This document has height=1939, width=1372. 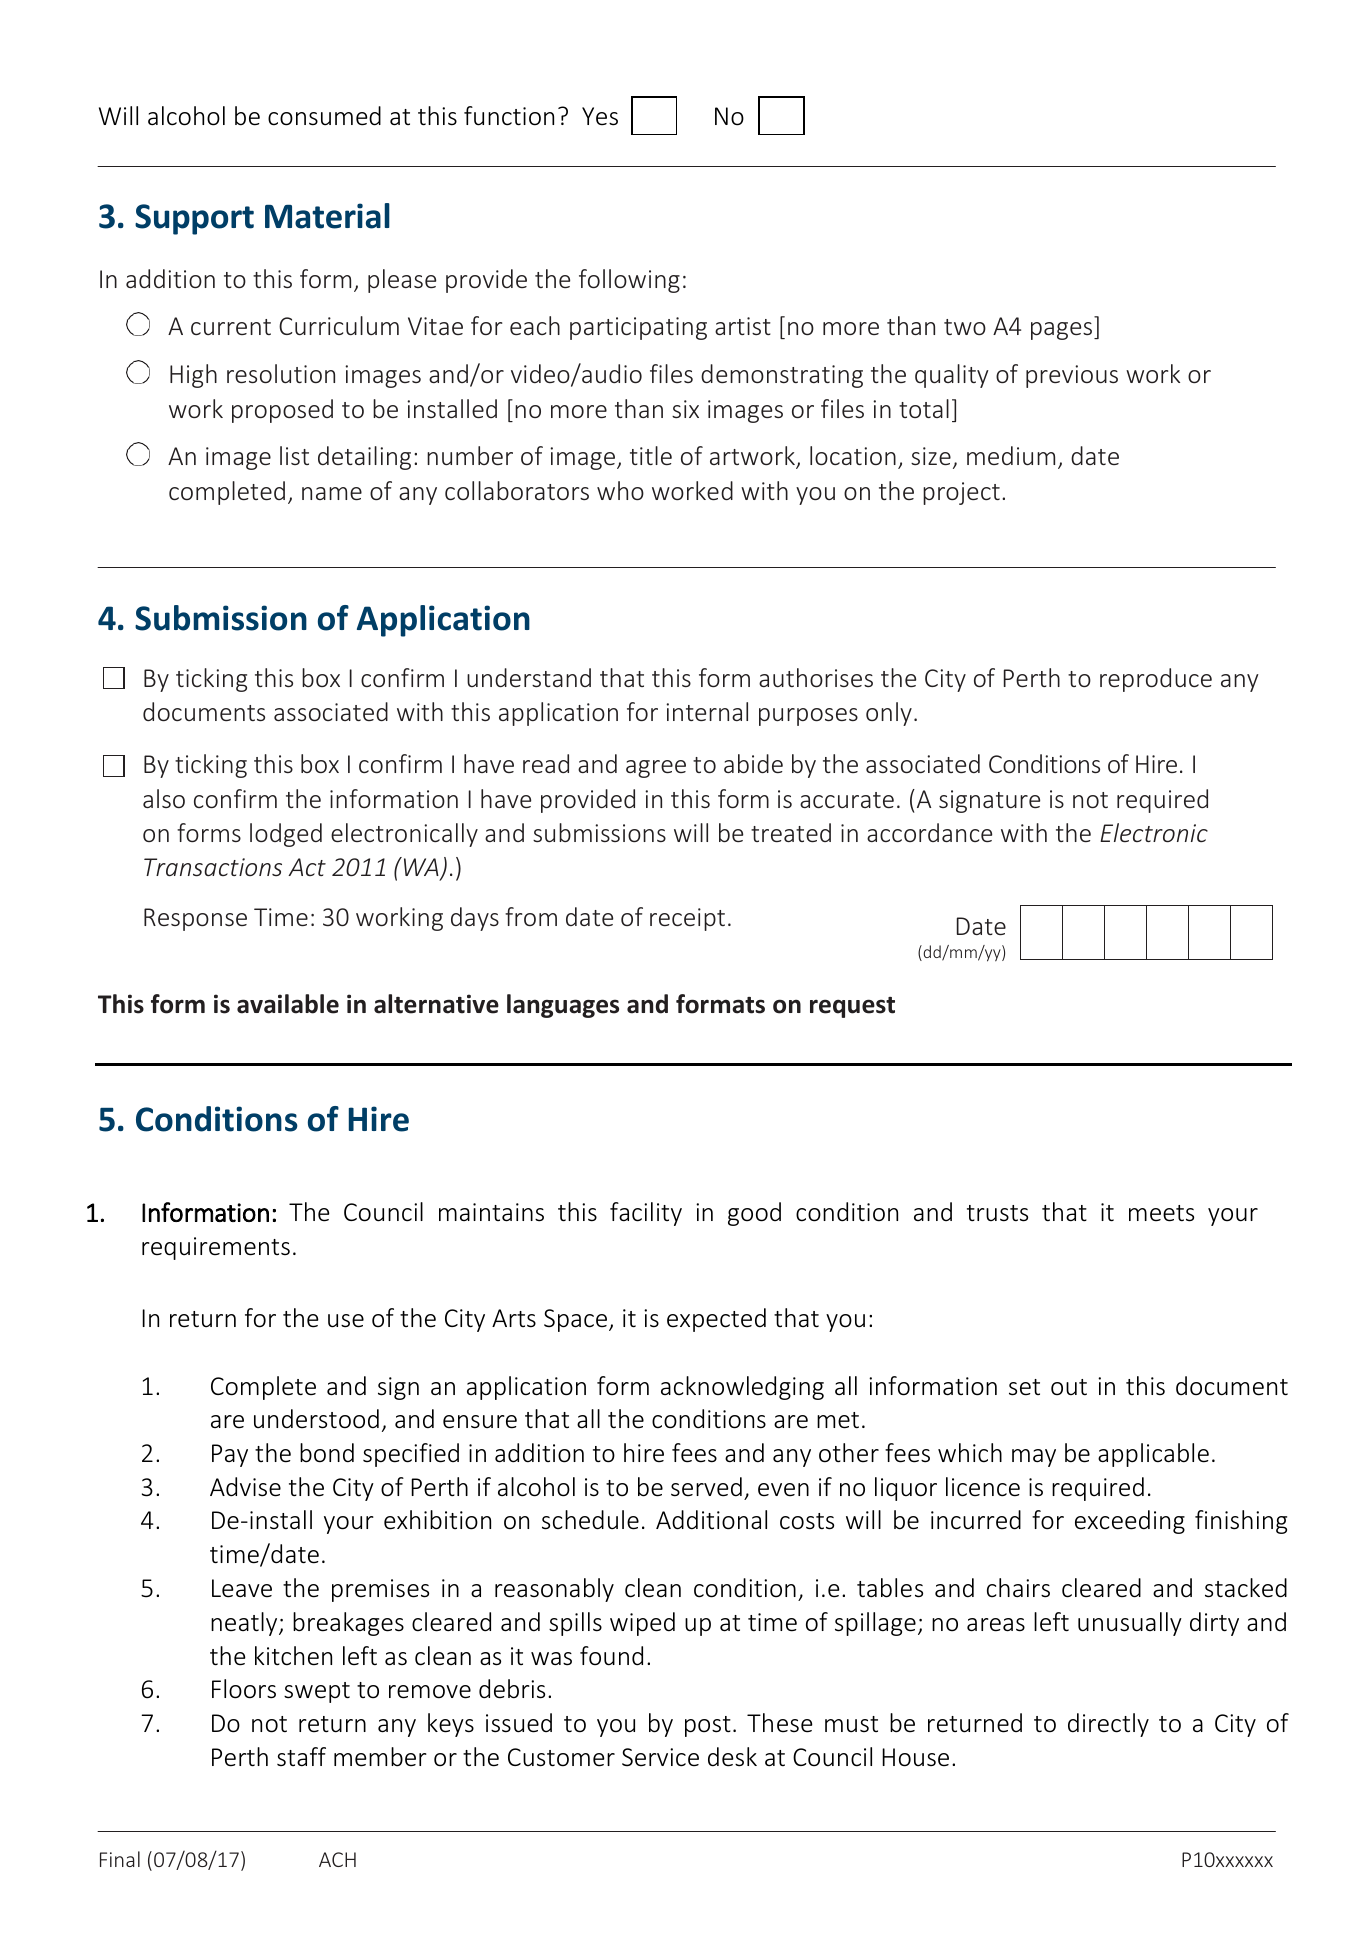 What do you see at coordinates (600, 116) in the document?
I see `Yes` at bounding box center [600, 116].
